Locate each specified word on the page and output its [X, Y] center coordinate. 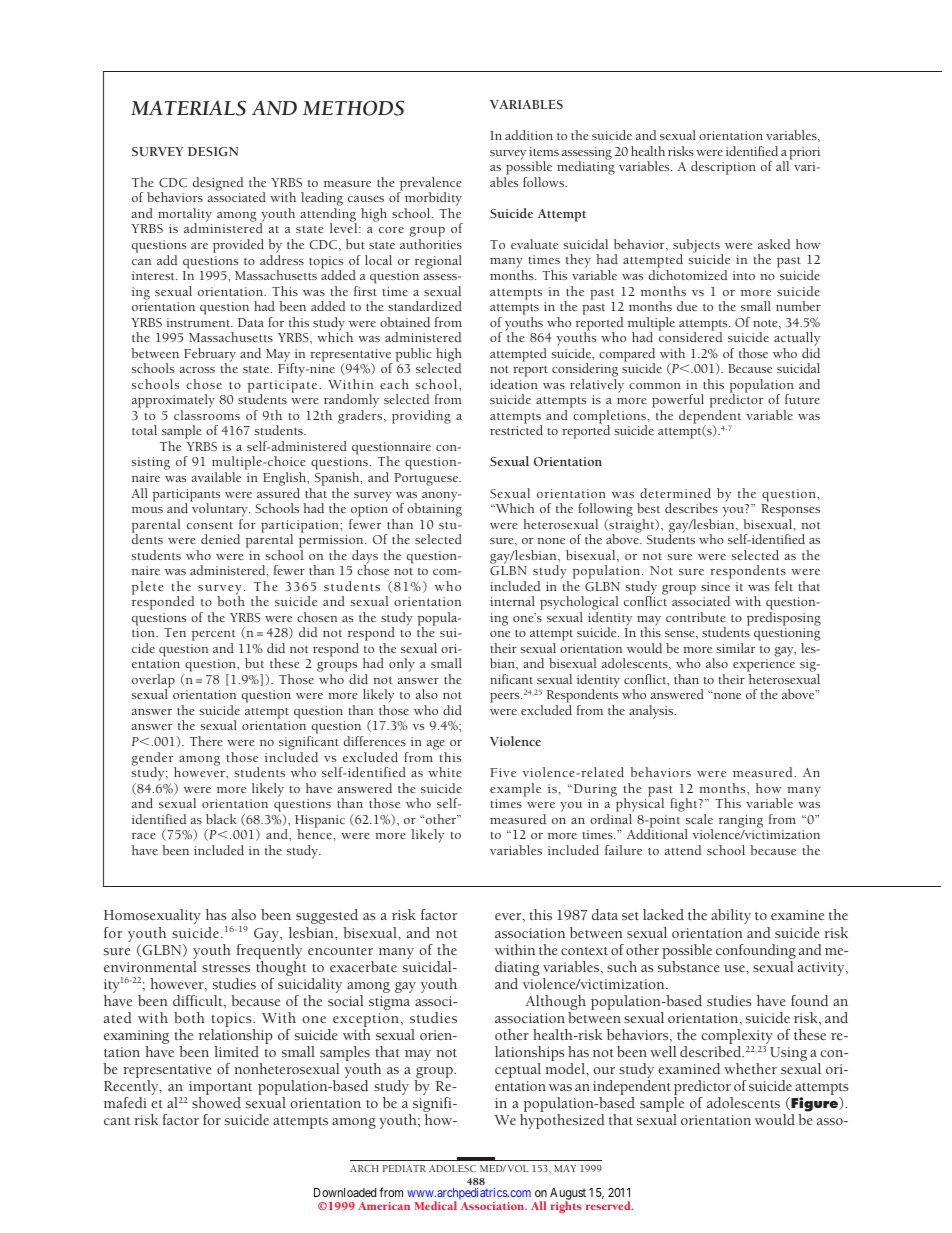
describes [691, 508]
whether [750, 1068]
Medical [435, 1205]
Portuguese [427, 479]
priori [804, 154]
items [544, 151]
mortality [185, 216]
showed [216, 1102]
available [216, 477]
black [221, 819]
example [515, 790]
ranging [741, 821]
